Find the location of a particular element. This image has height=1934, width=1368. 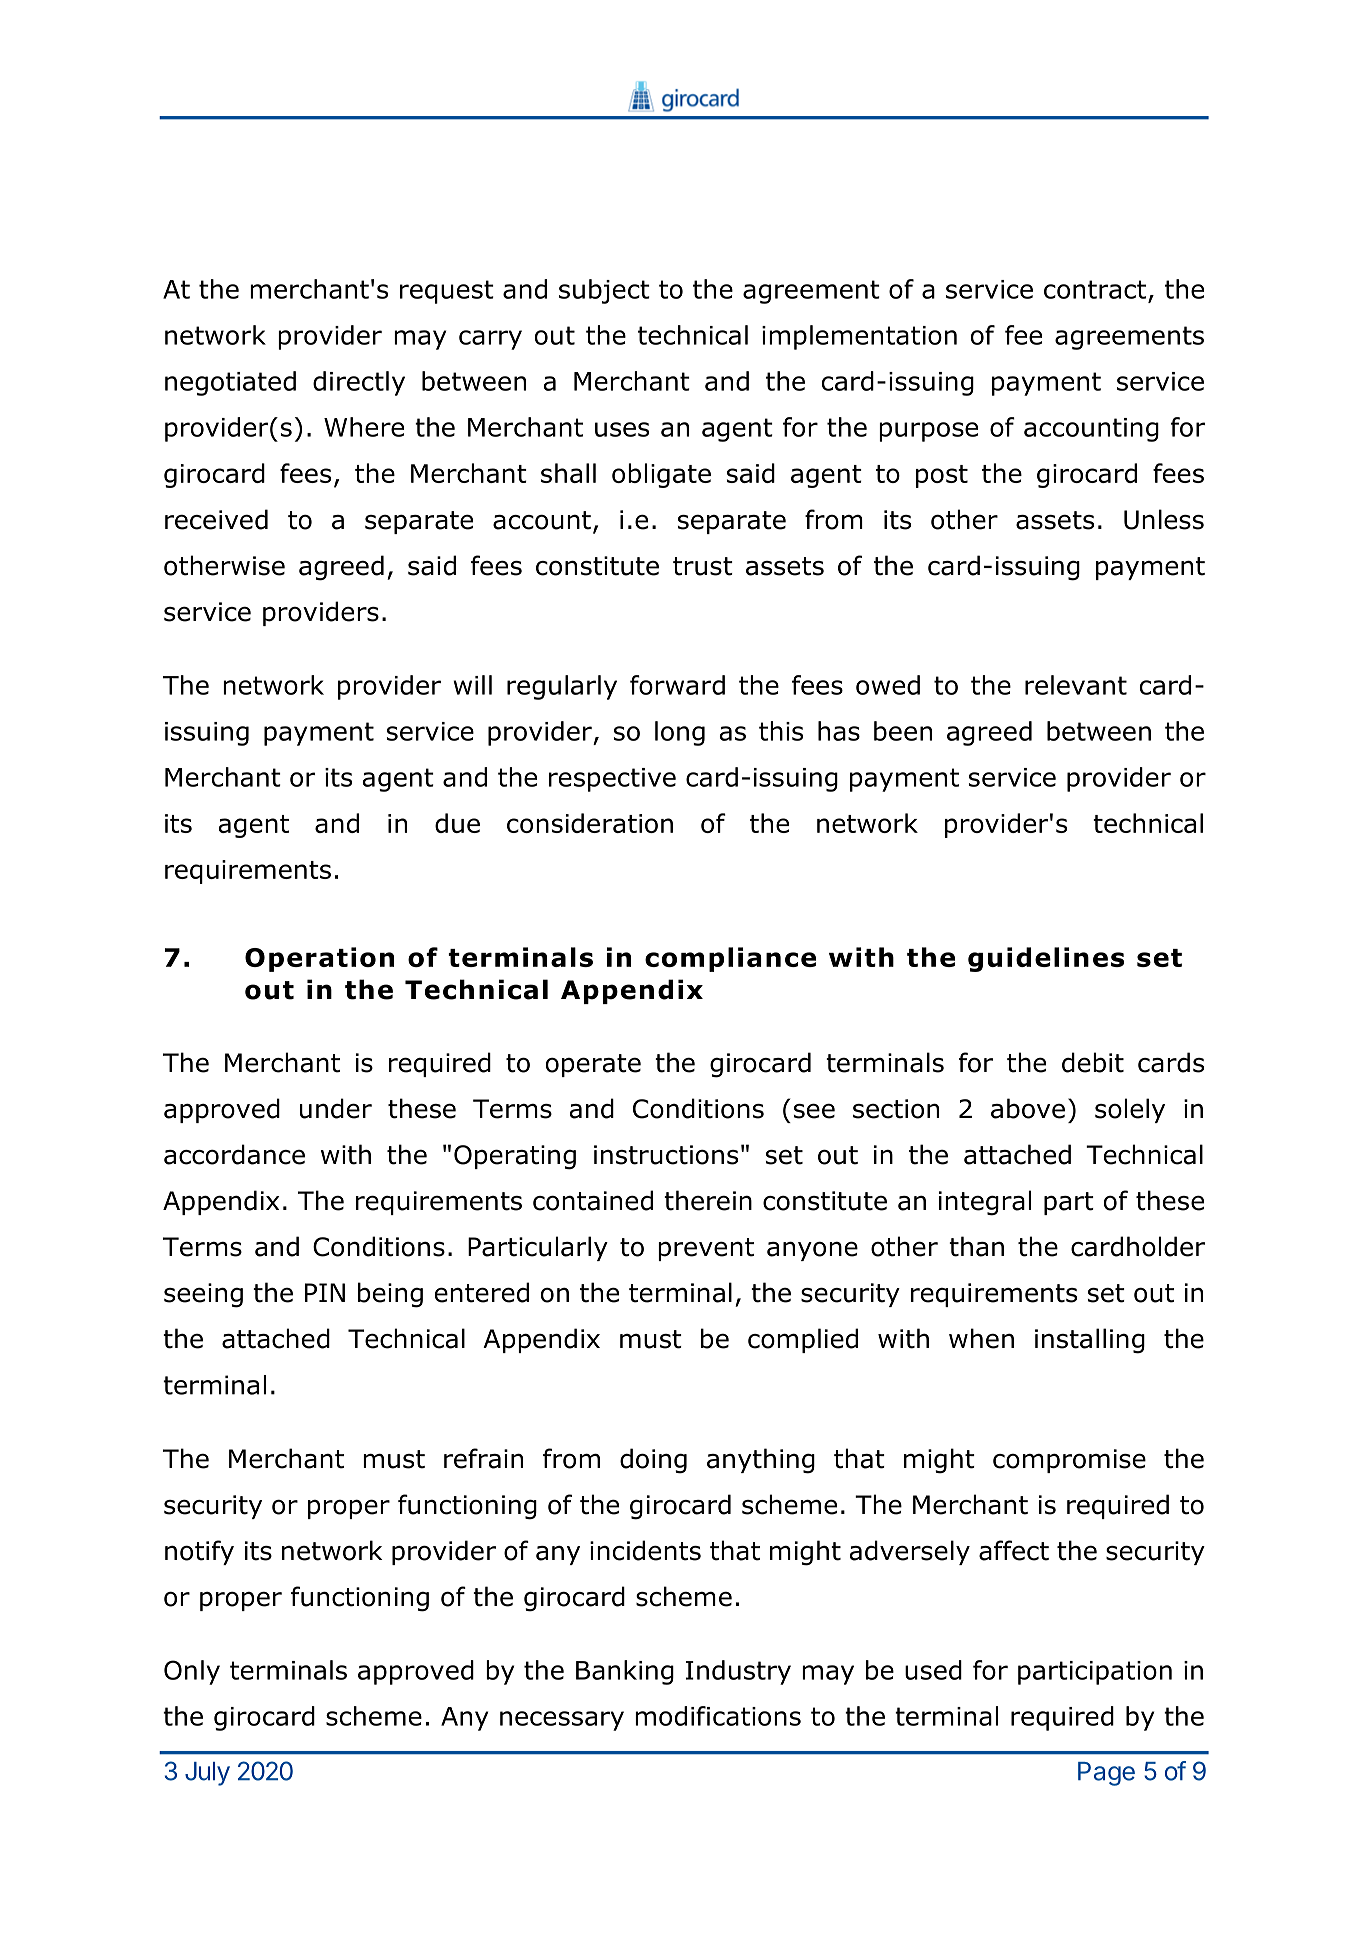

modifications is located at coordinates (718, 1716).
